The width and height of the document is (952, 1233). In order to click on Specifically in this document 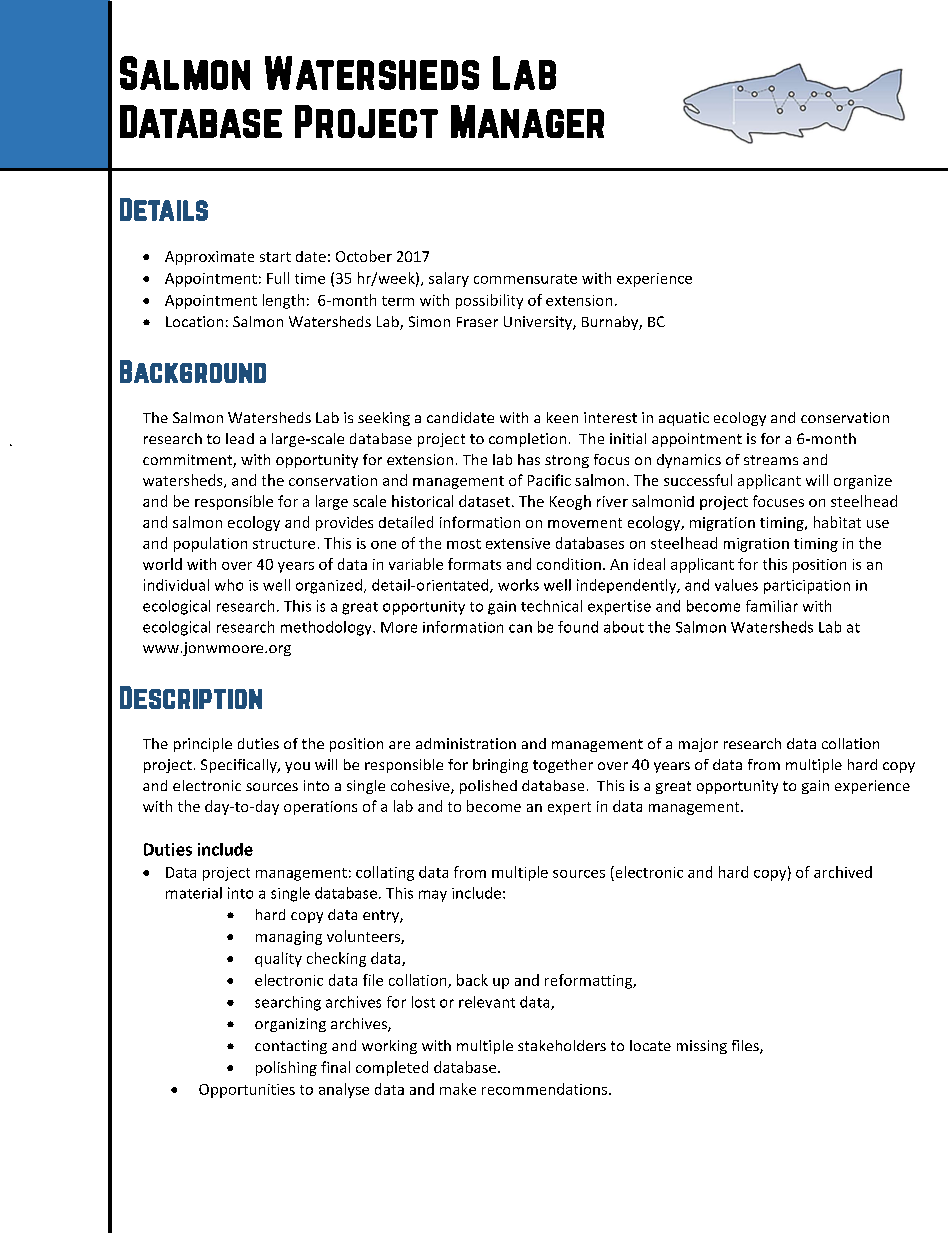, I will do `click(240, 766)`.
